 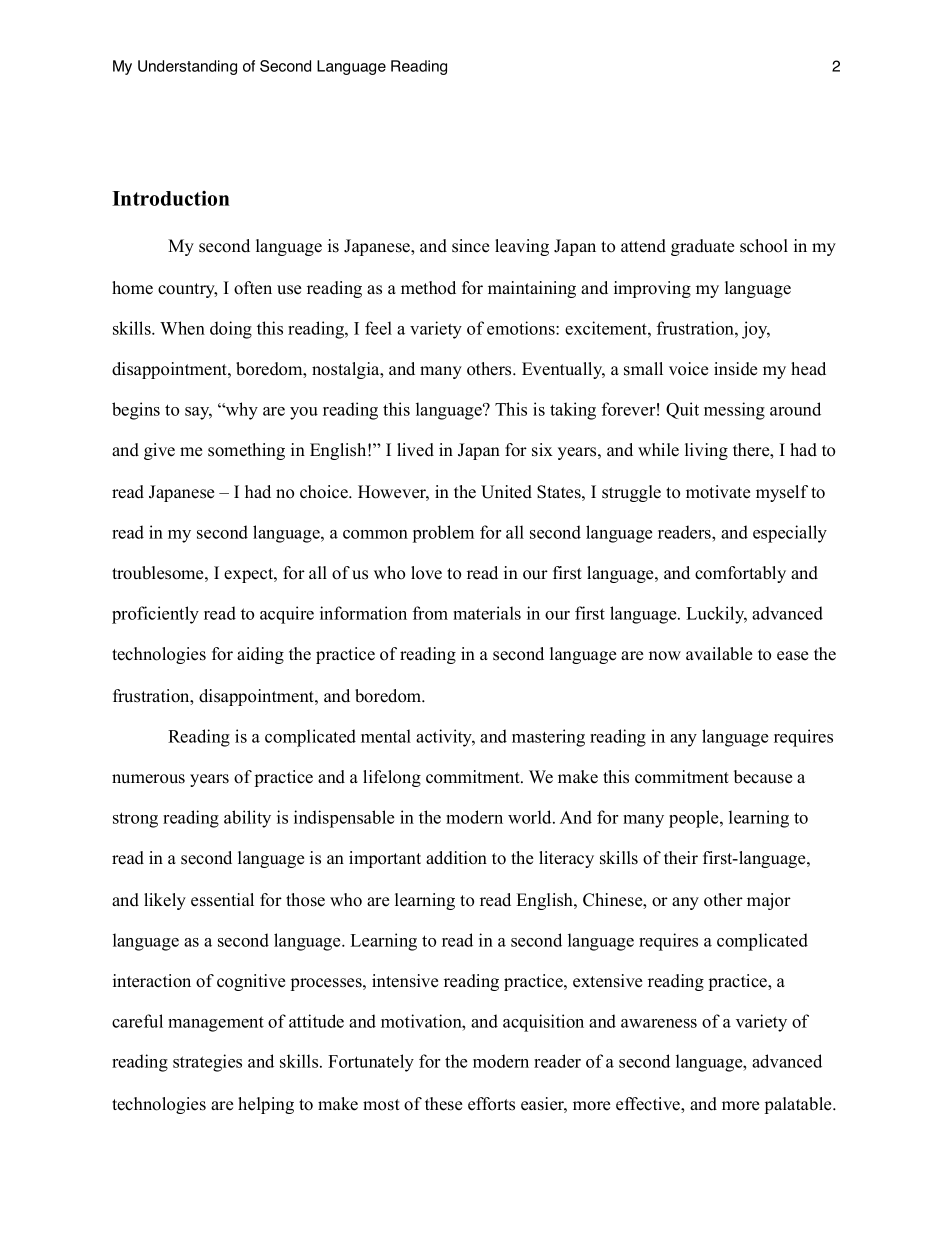 I want to click on strategies, so click(x=207, y=1063).
